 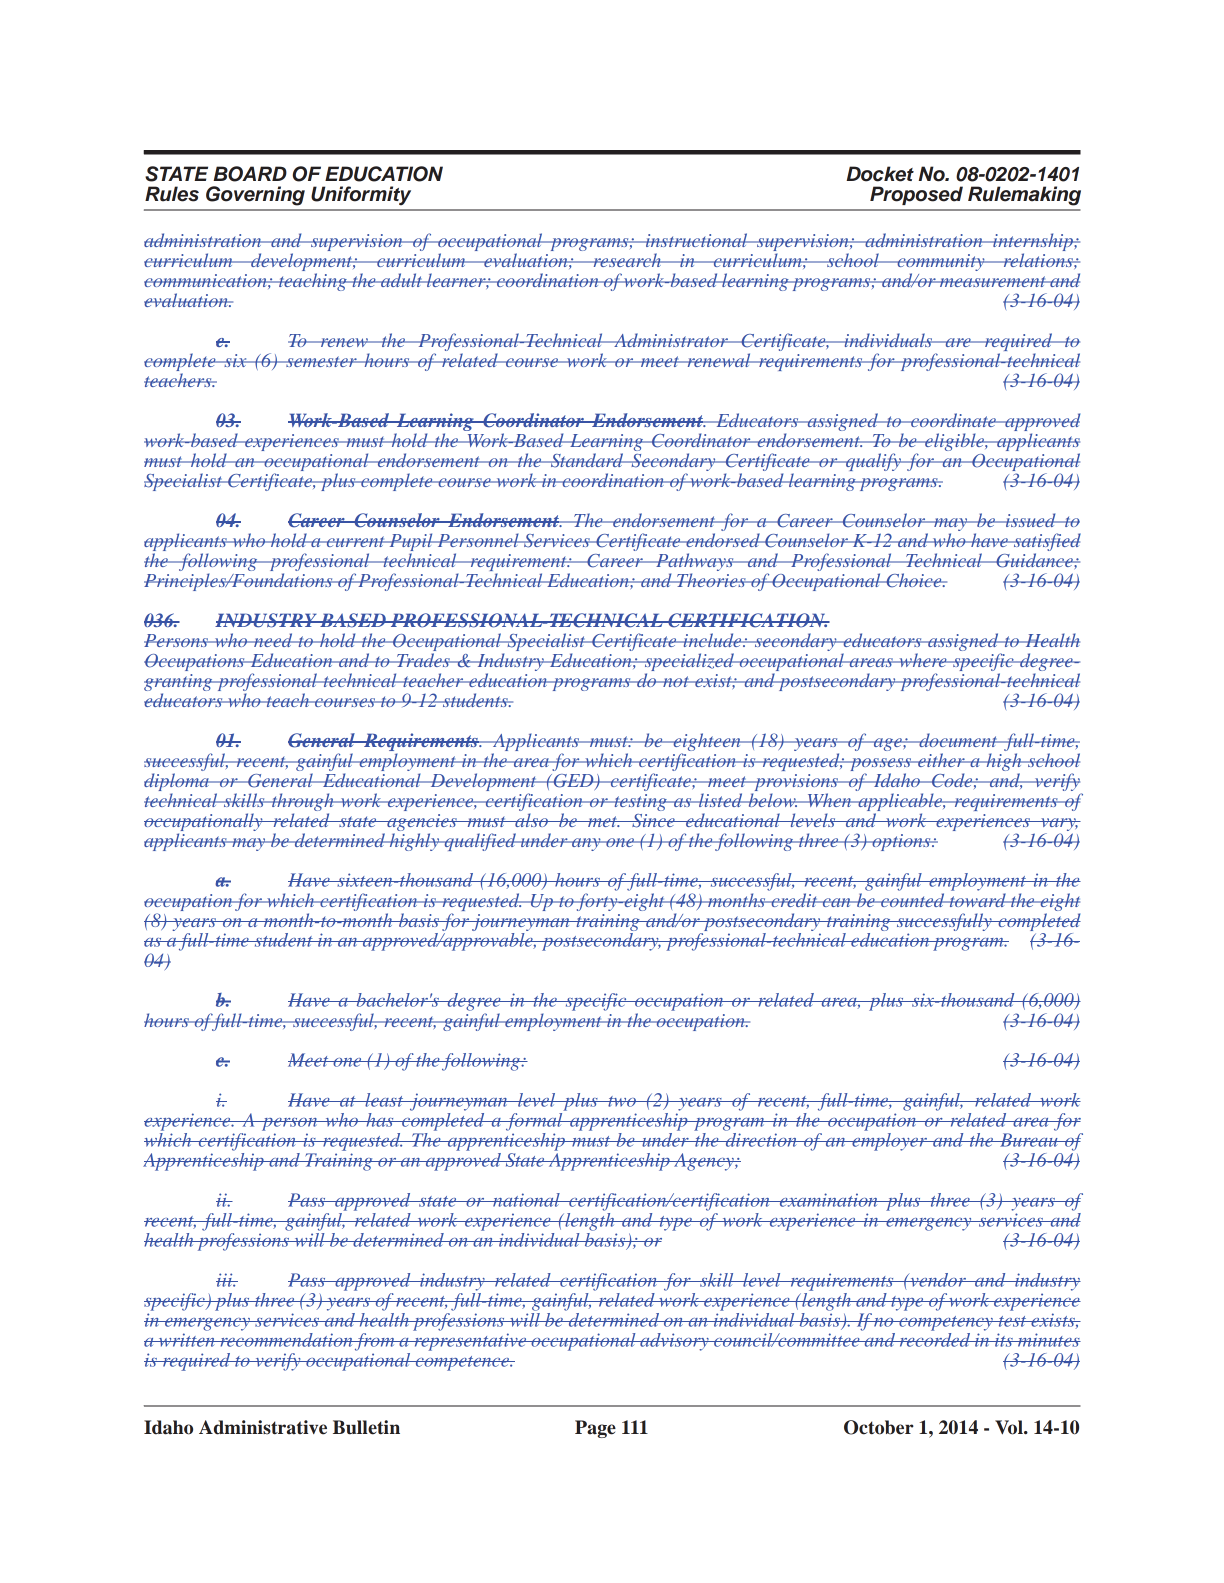 What do you see at coordinates (935, 1338) in the screenshot?
I see `recorded` at bounding box center [935, 1338].
